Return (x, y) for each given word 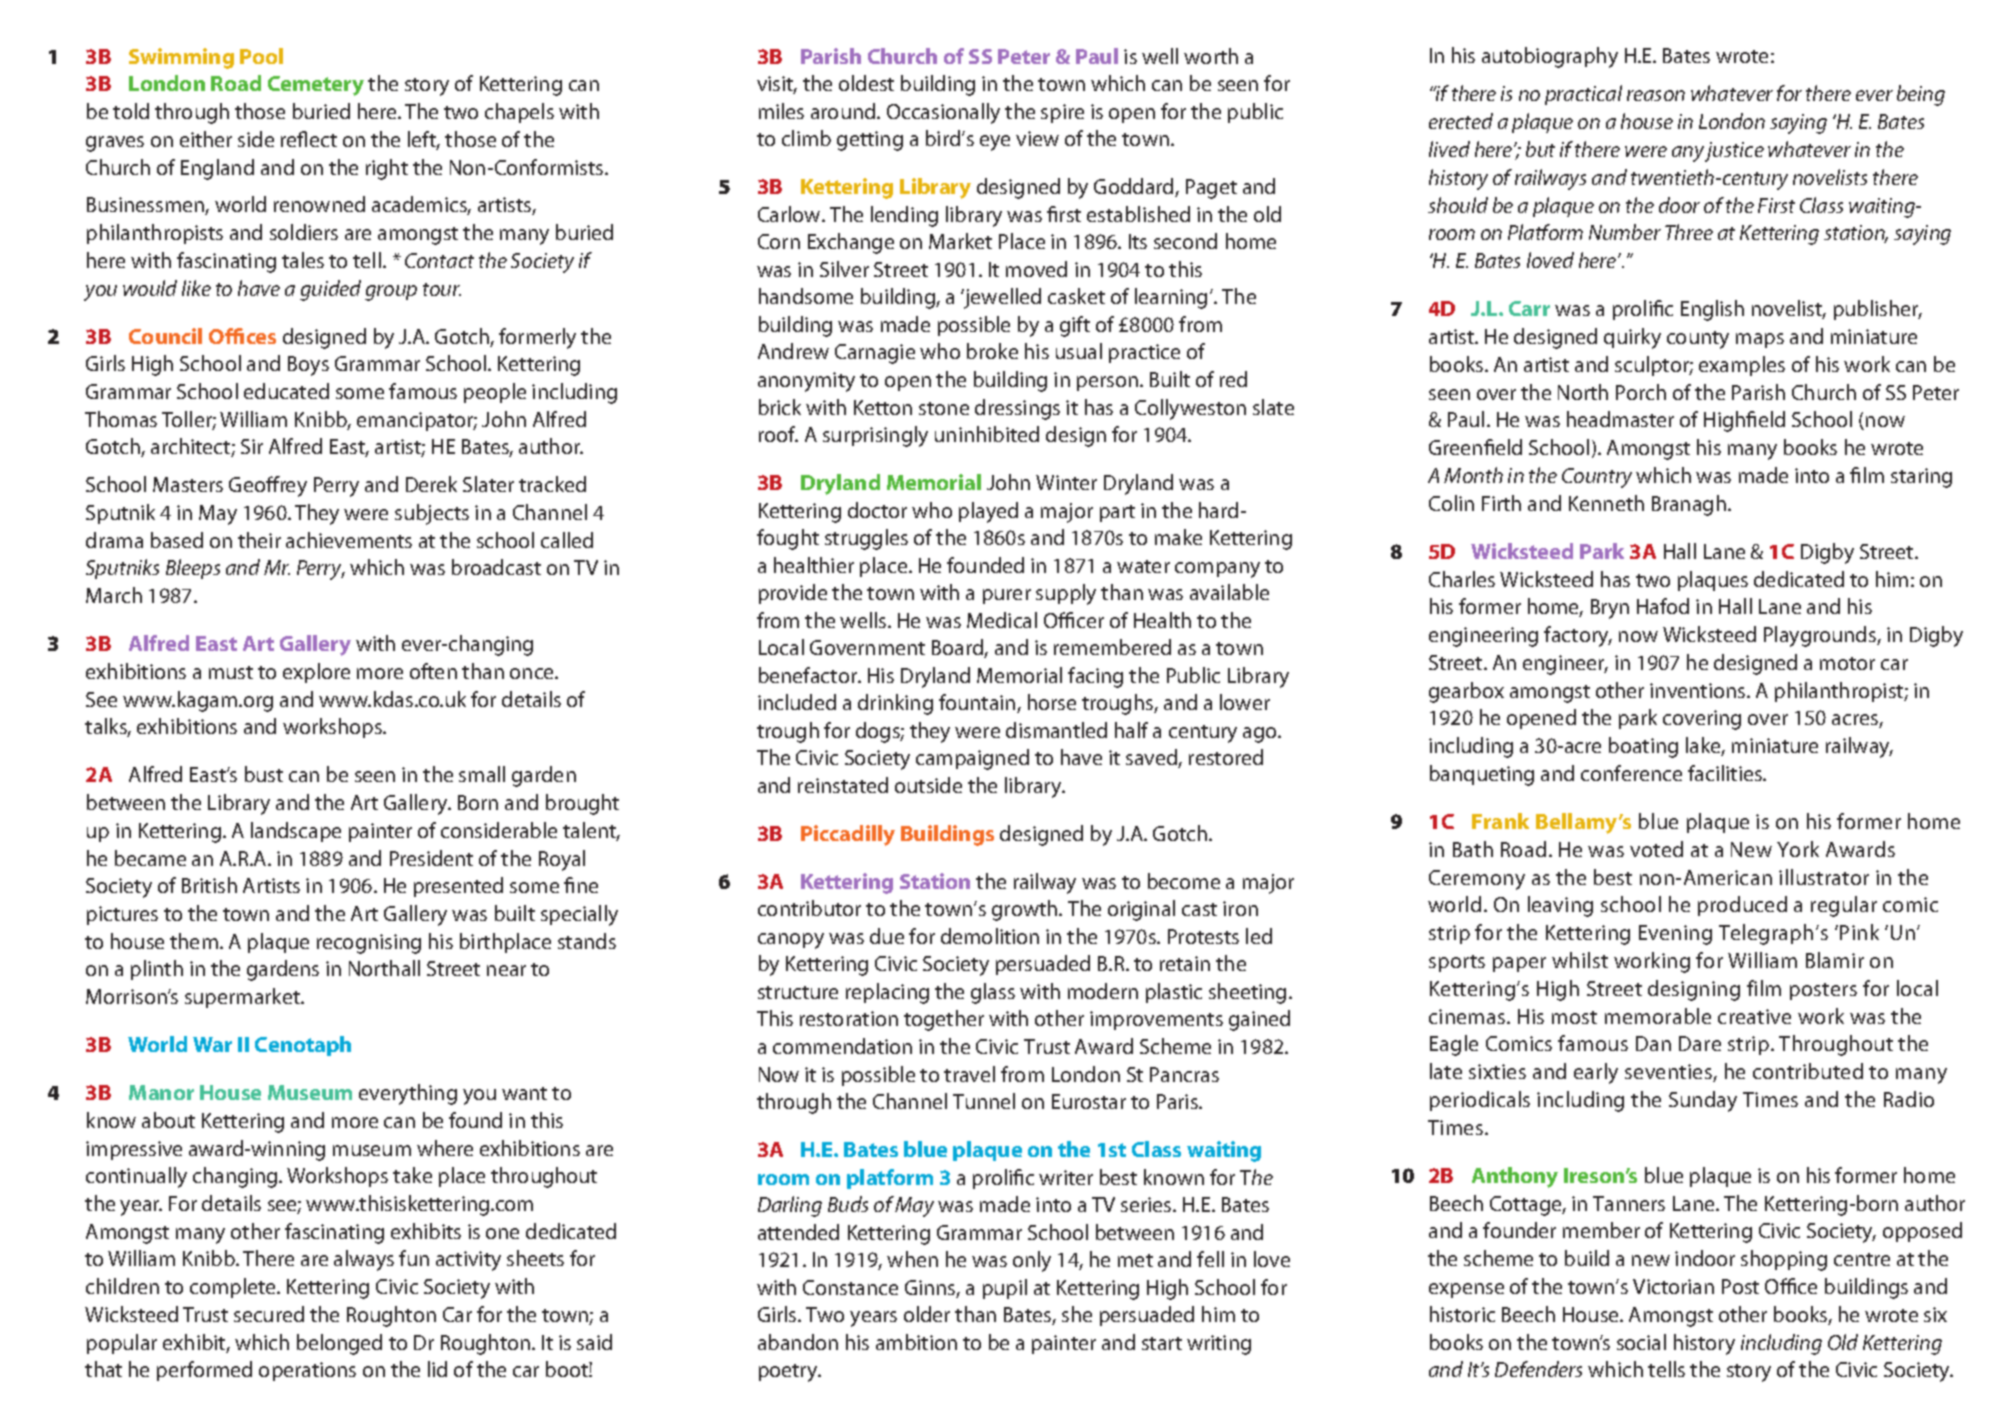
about (168, 1120)
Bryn (1610, 609)
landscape (296, 832)
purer (1007, 596)
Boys (308, 366)
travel (969, 1074)
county (1698, 340)
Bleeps (193, 569)
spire (1062, 113)
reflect (309, 139)
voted (1656, 849)
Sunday (1703, 1101)
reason (1656, 95)
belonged (339, 1344)
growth (1026, 910)
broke (992, 351)
